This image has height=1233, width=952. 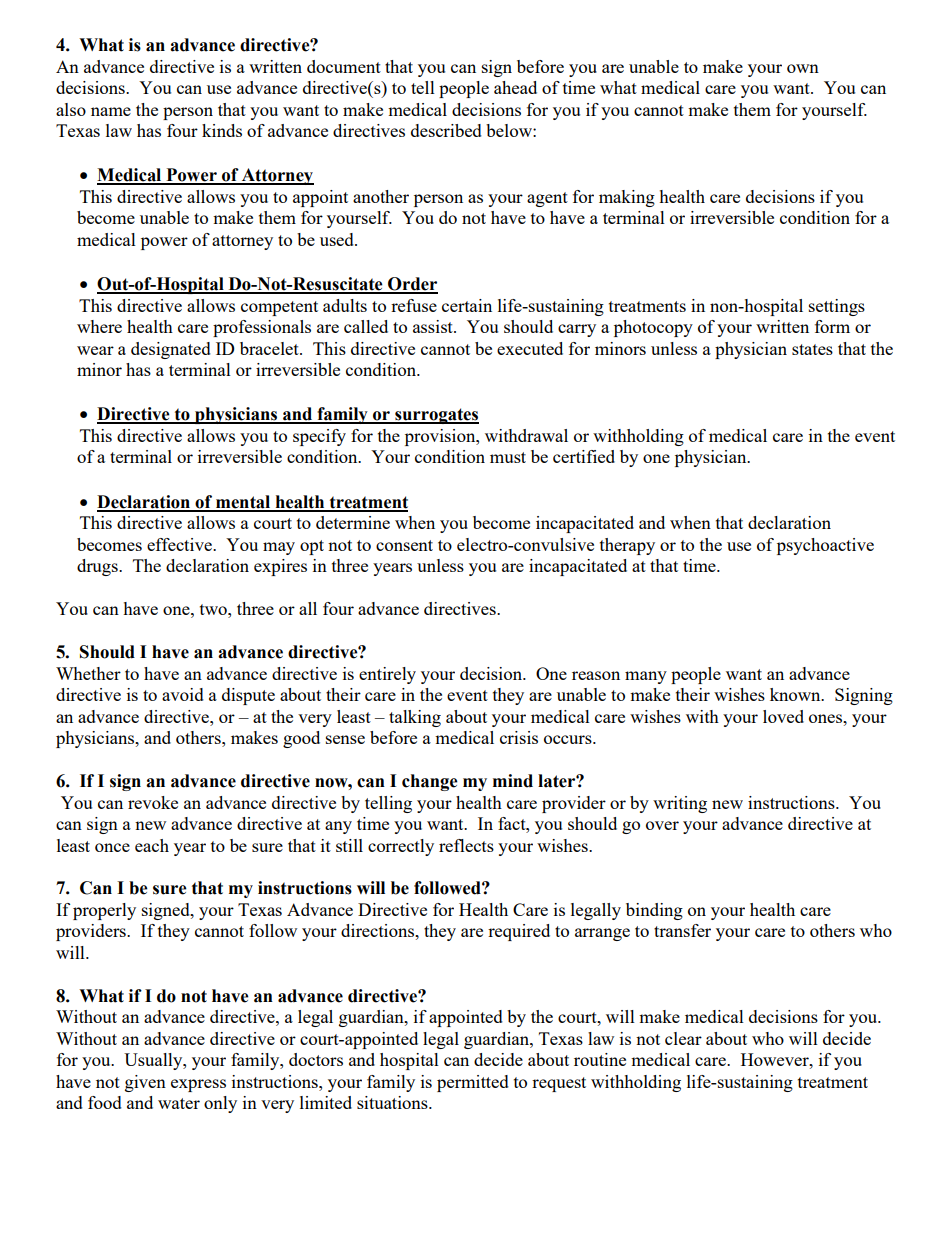 I want to click on making, so click(x=627, y=198).
